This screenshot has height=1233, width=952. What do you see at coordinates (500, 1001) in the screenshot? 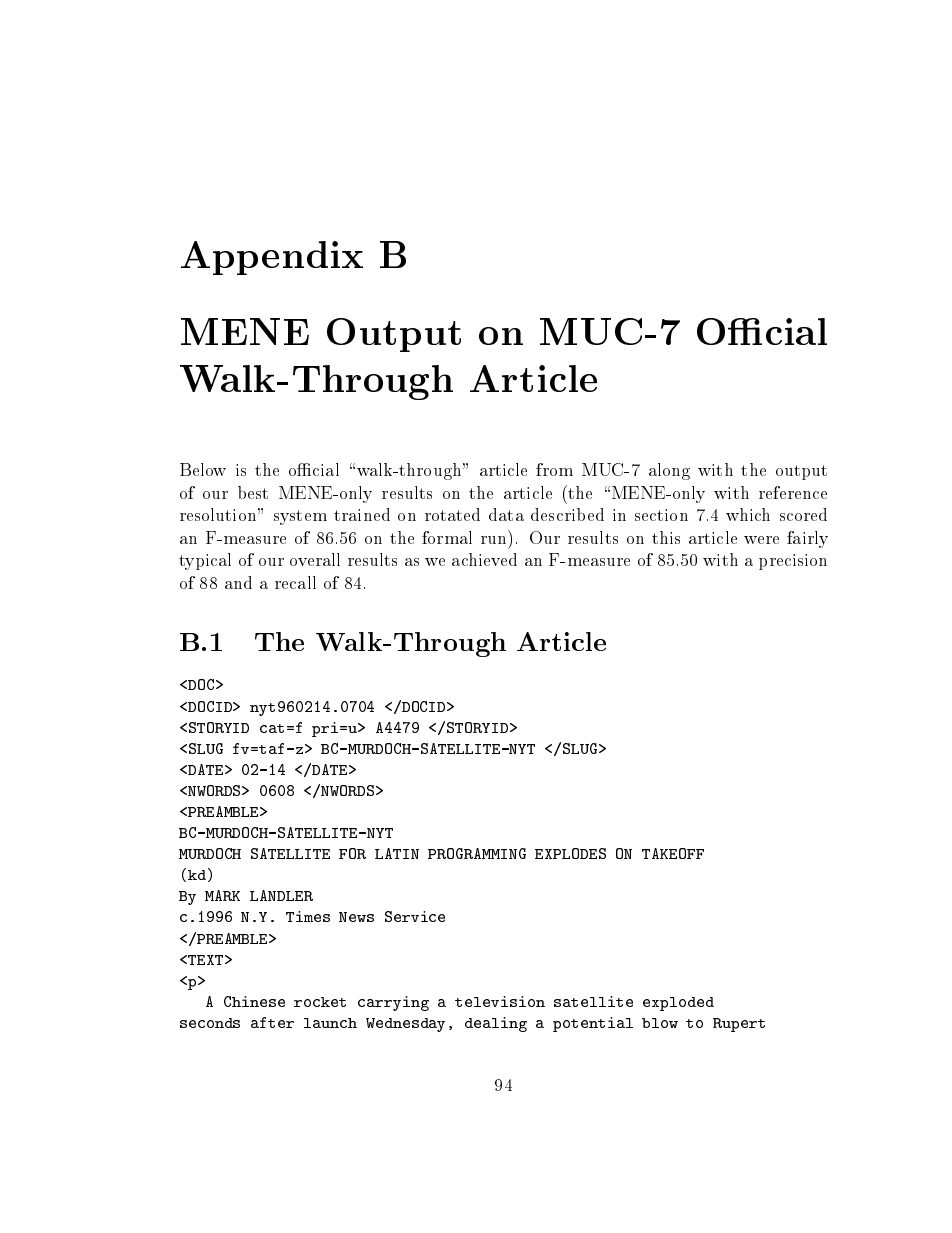
I see `television` at bounding box center [500, 1001].
